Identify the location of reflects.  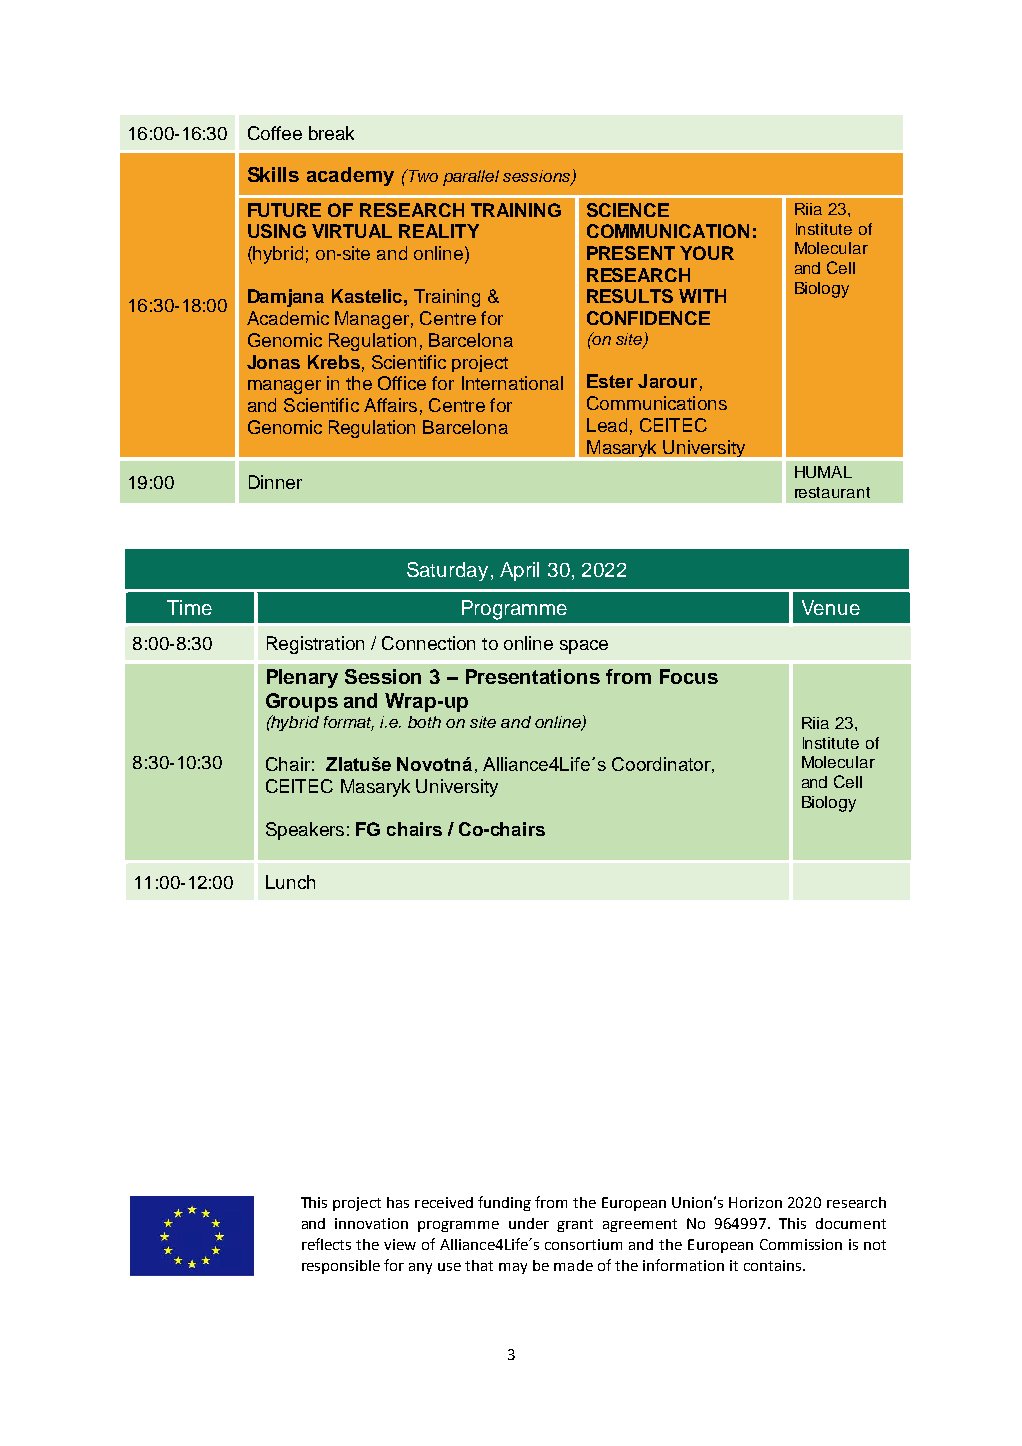
(326, 1244).
